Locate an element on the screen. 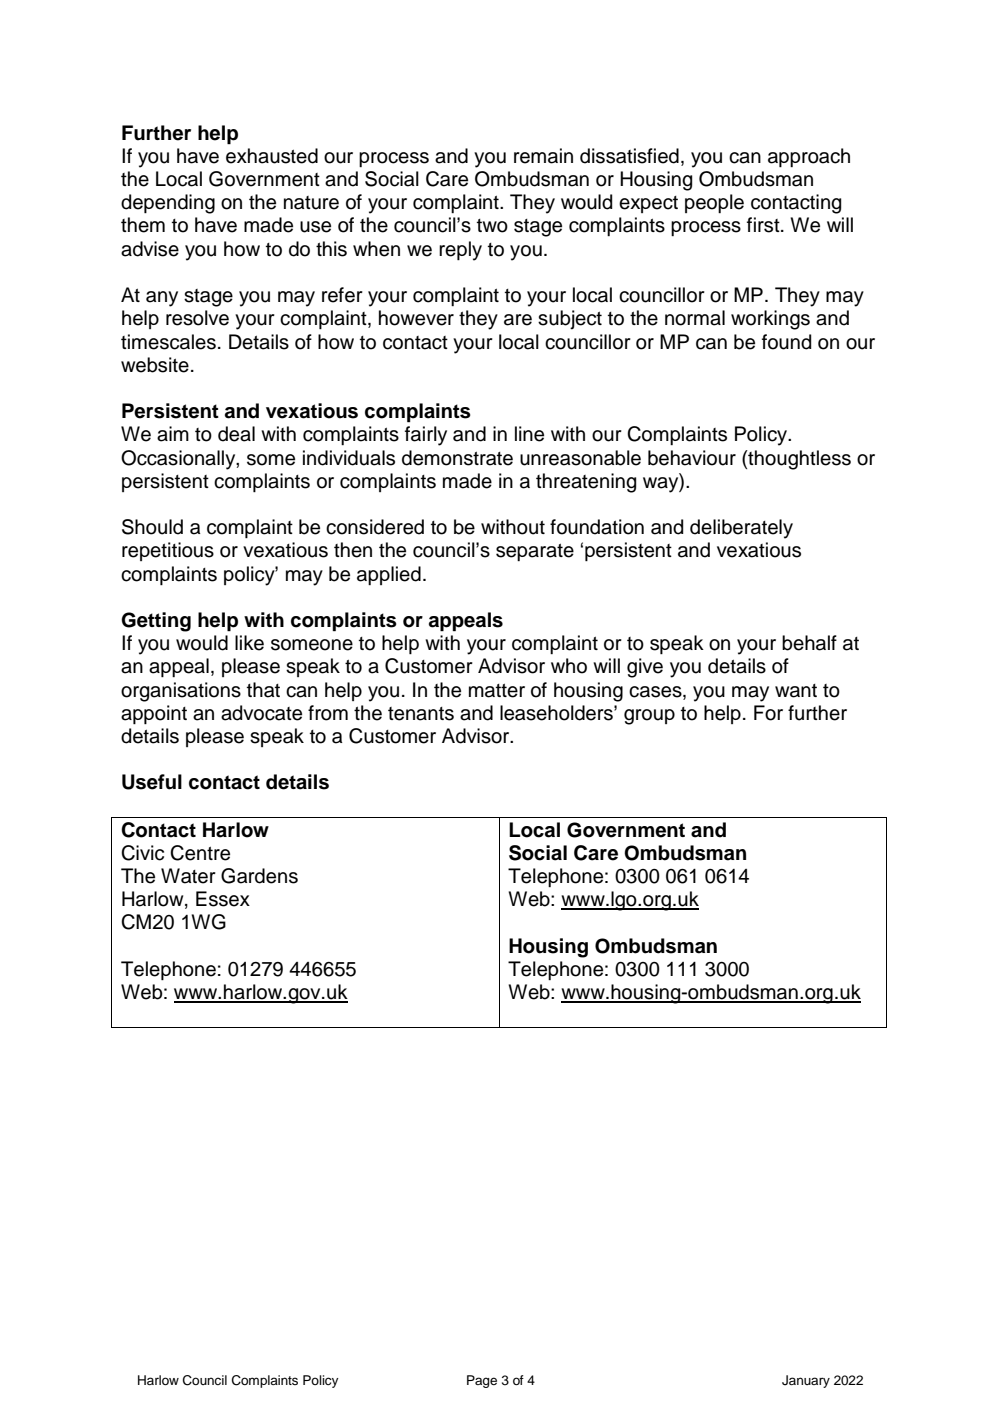 This screenshot has width=1001, height=1416. deliberately is located at coordinates (741, 529).
